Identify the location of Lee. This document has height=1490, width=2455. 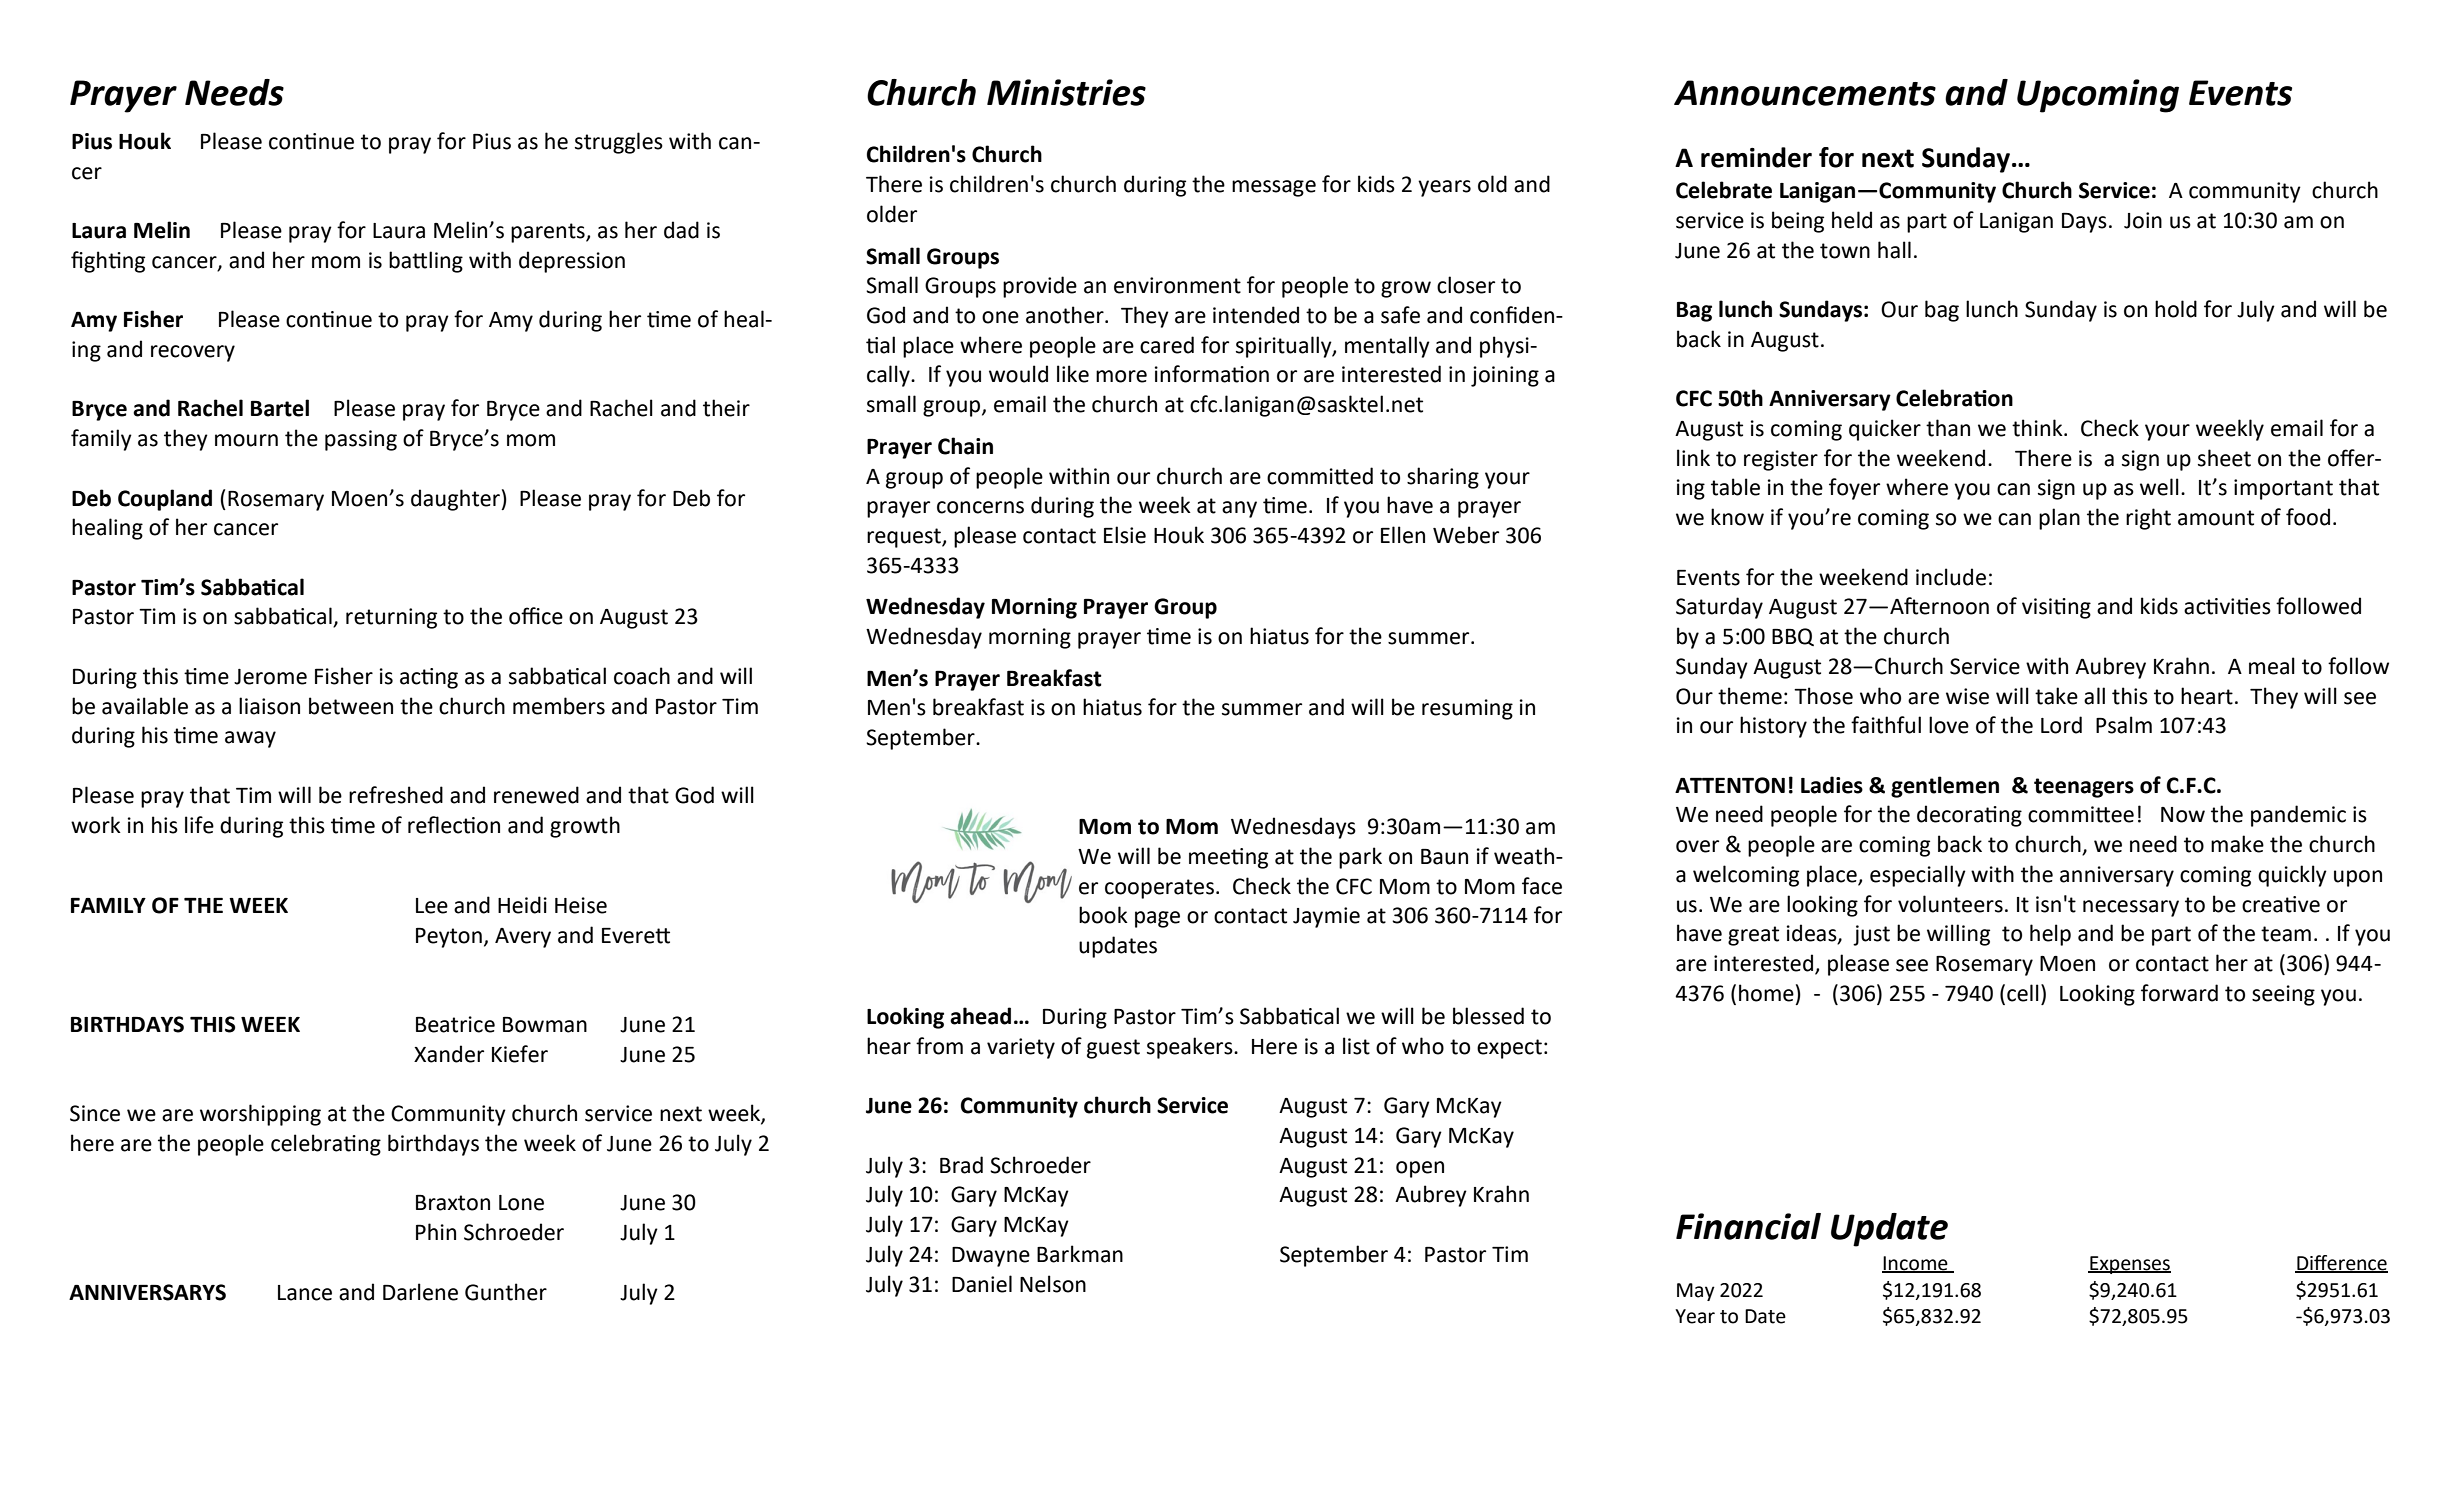
(432, 906).
